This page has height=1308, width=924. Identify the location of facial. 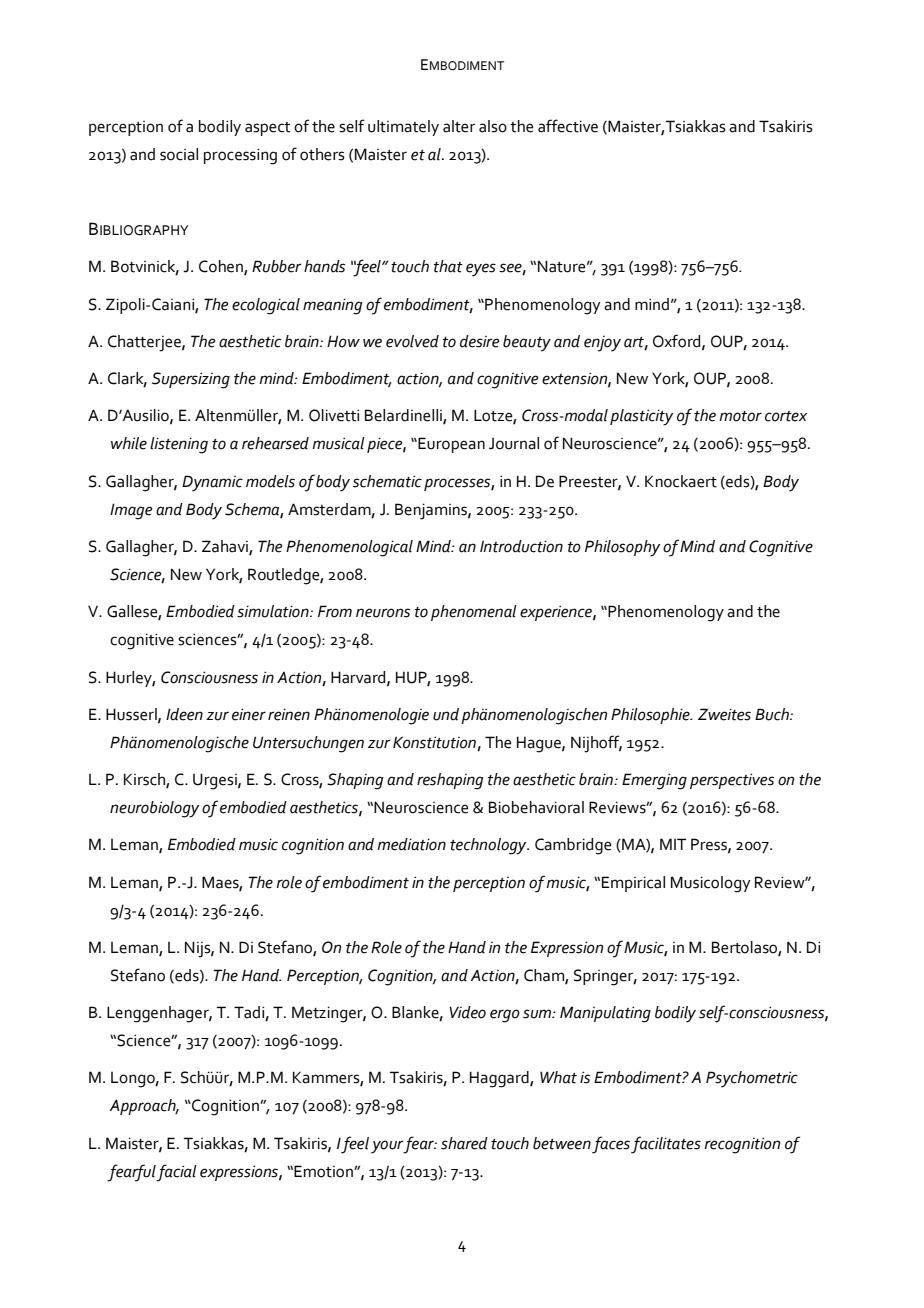
(176, 1173).
